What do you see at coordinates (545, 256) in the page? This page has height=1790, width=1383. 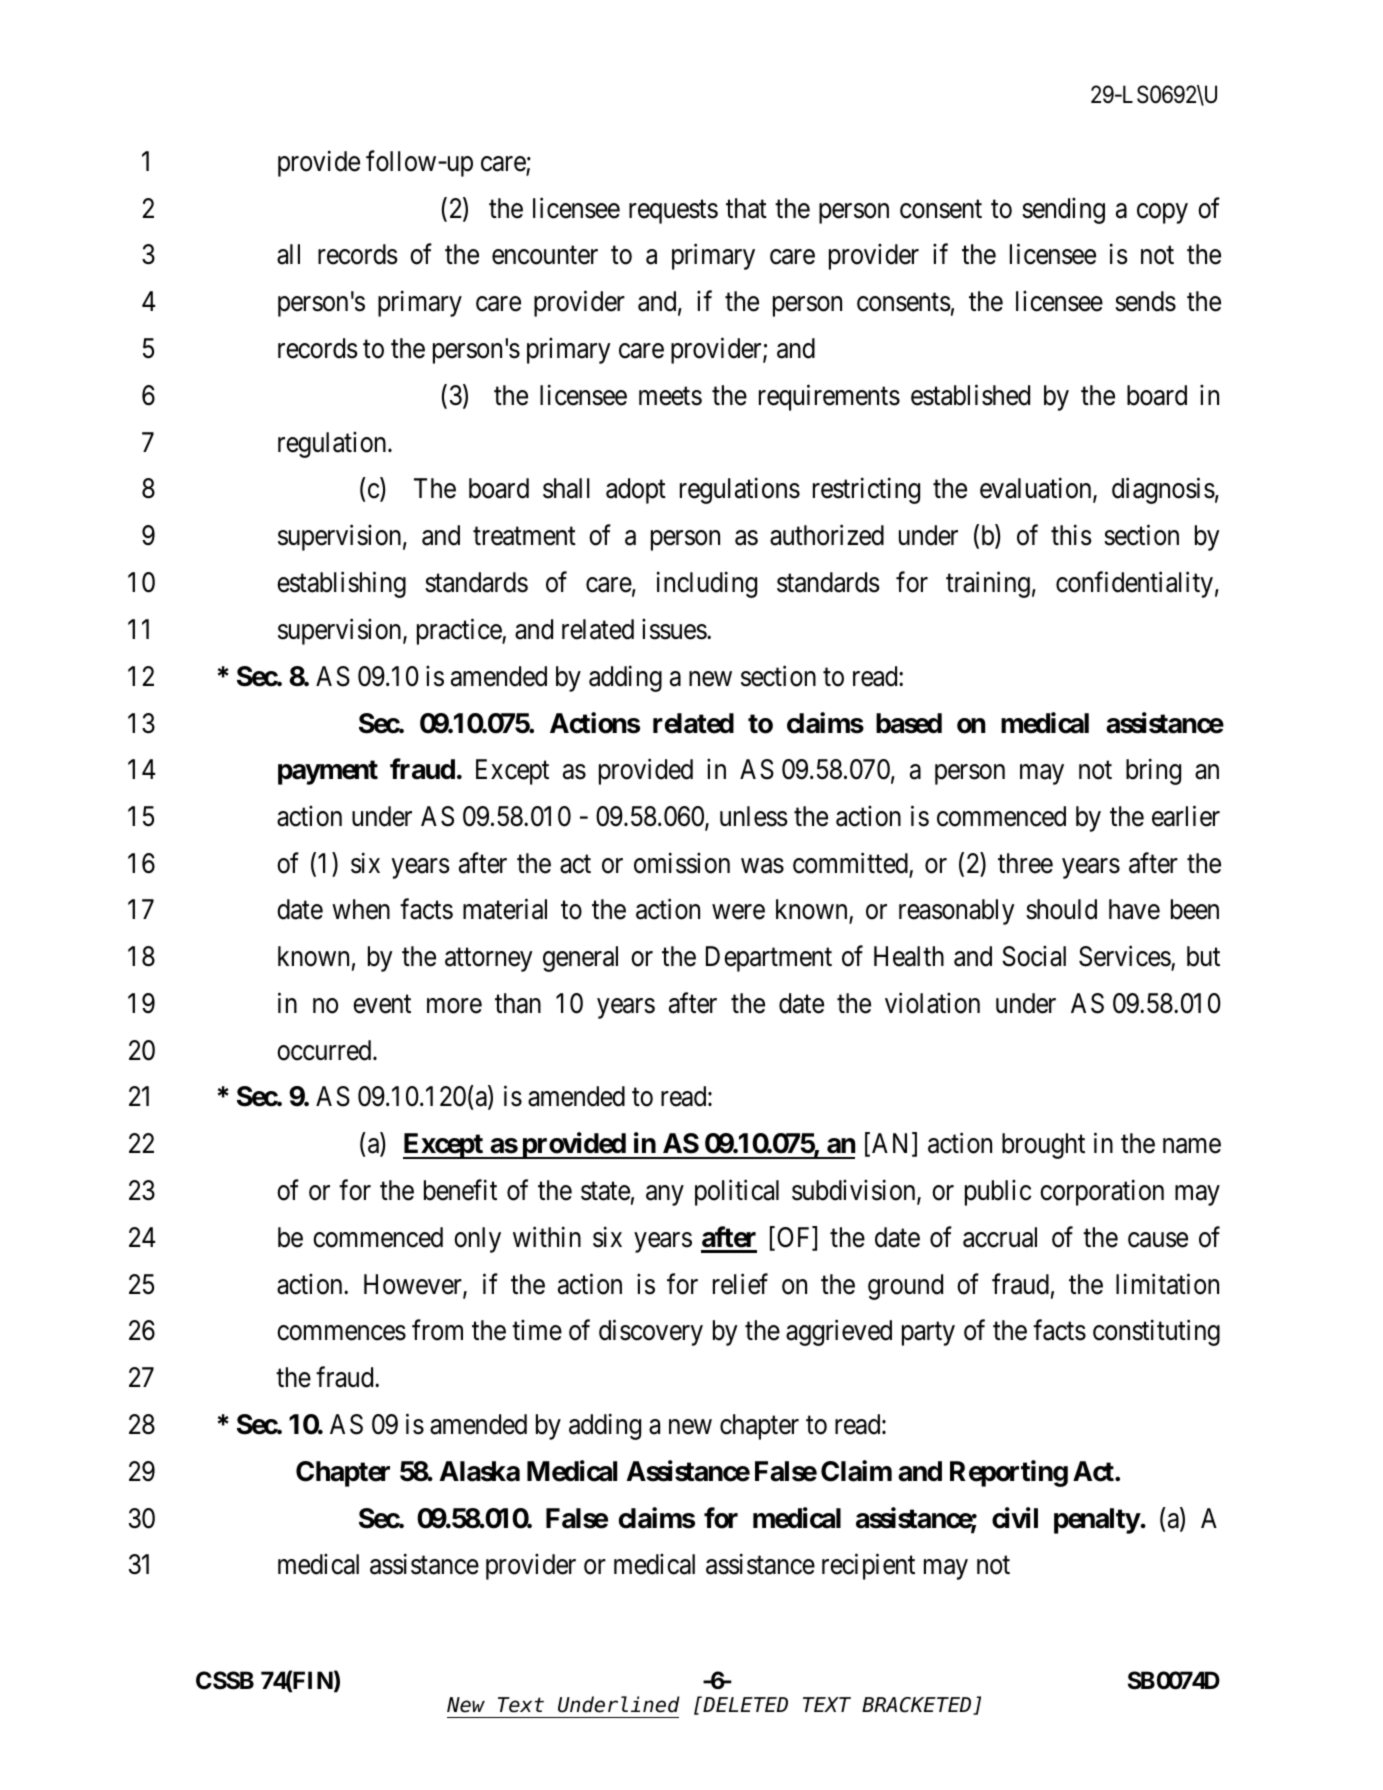 I see `encounter` at bounding box center [545, 256].
